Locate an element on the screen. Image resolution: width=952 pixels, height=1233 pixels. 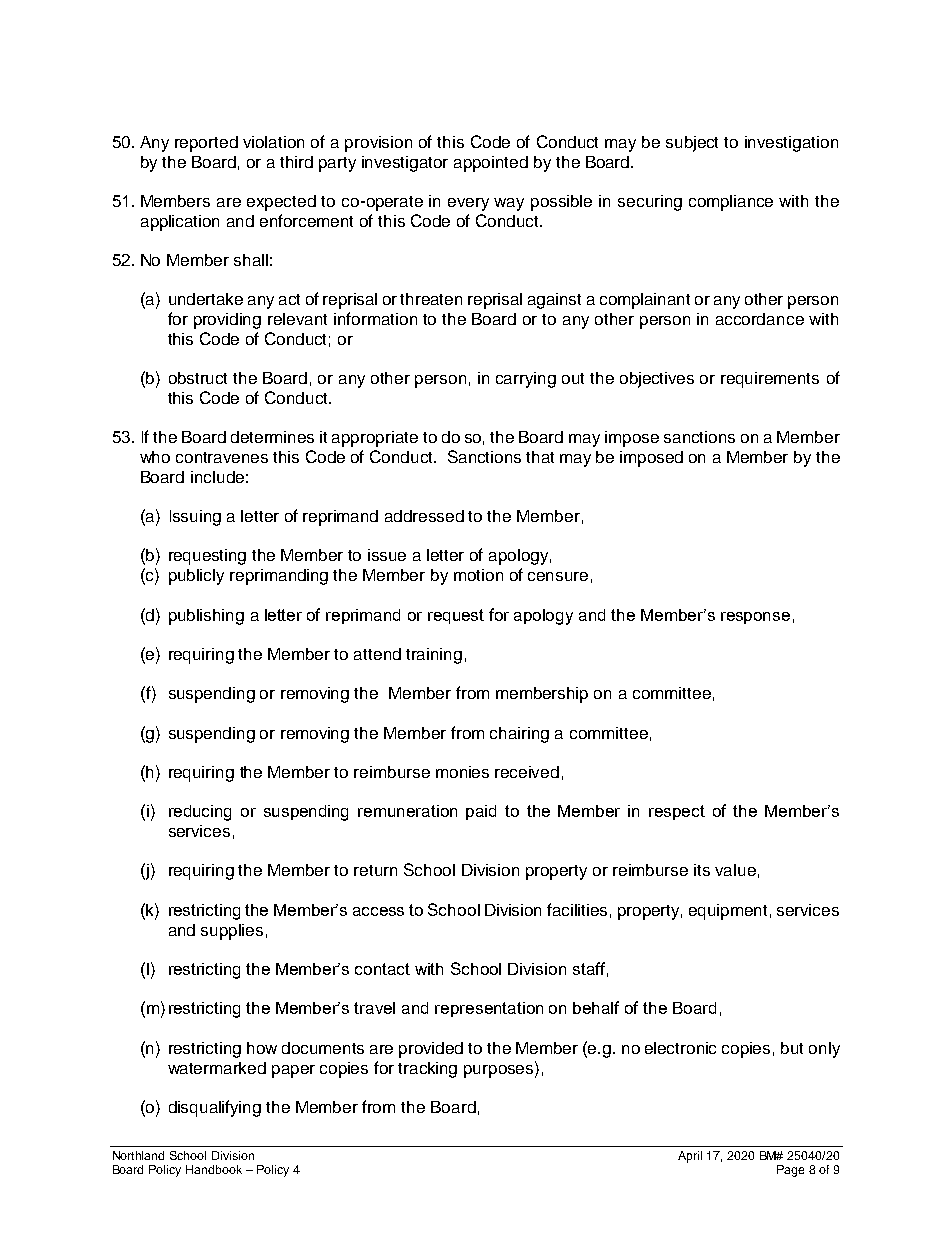
addressed is located at coordinates (424, 516).
